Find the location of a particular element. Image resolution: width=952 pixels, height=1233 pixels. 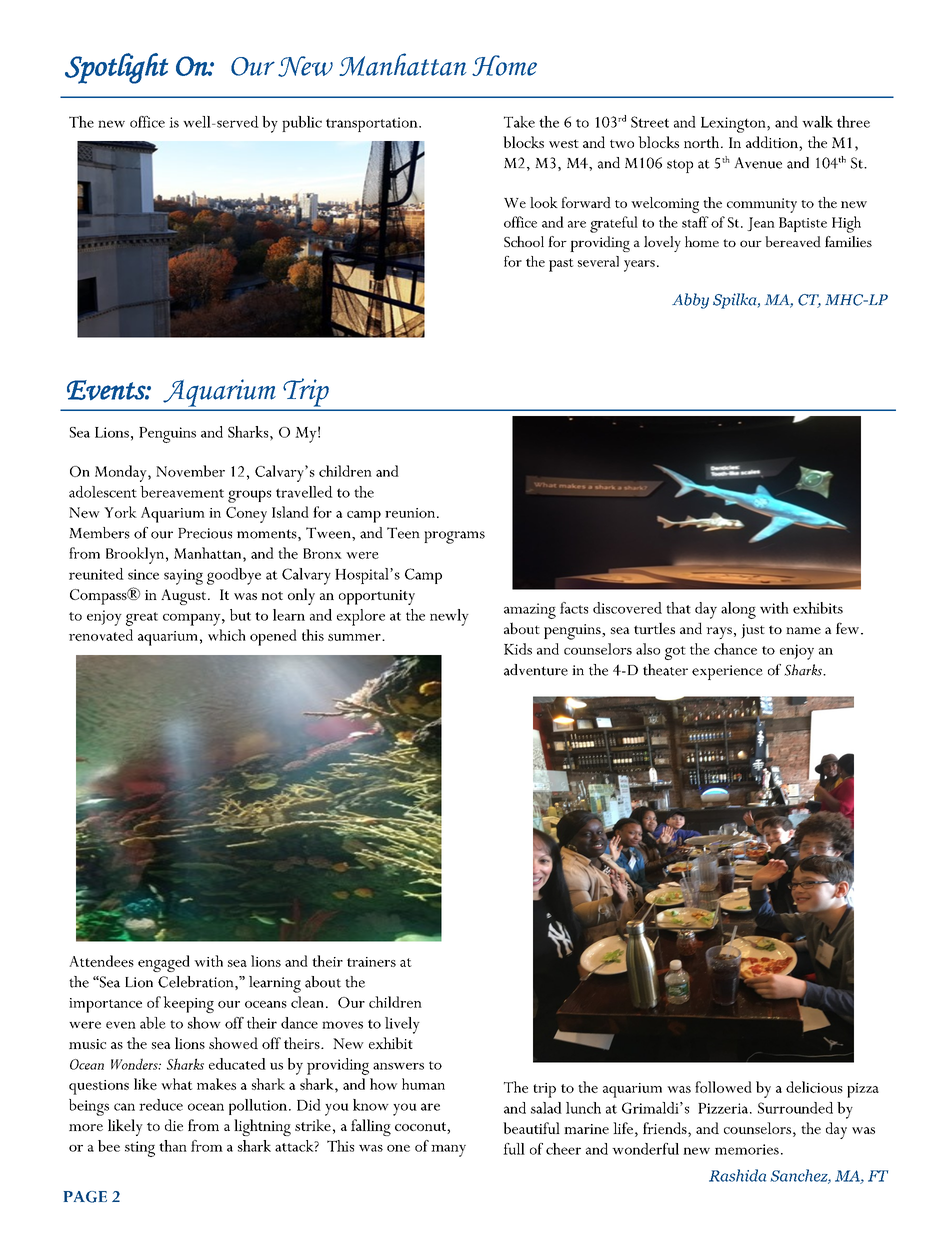

than is located at coordinates (173, 1146).
